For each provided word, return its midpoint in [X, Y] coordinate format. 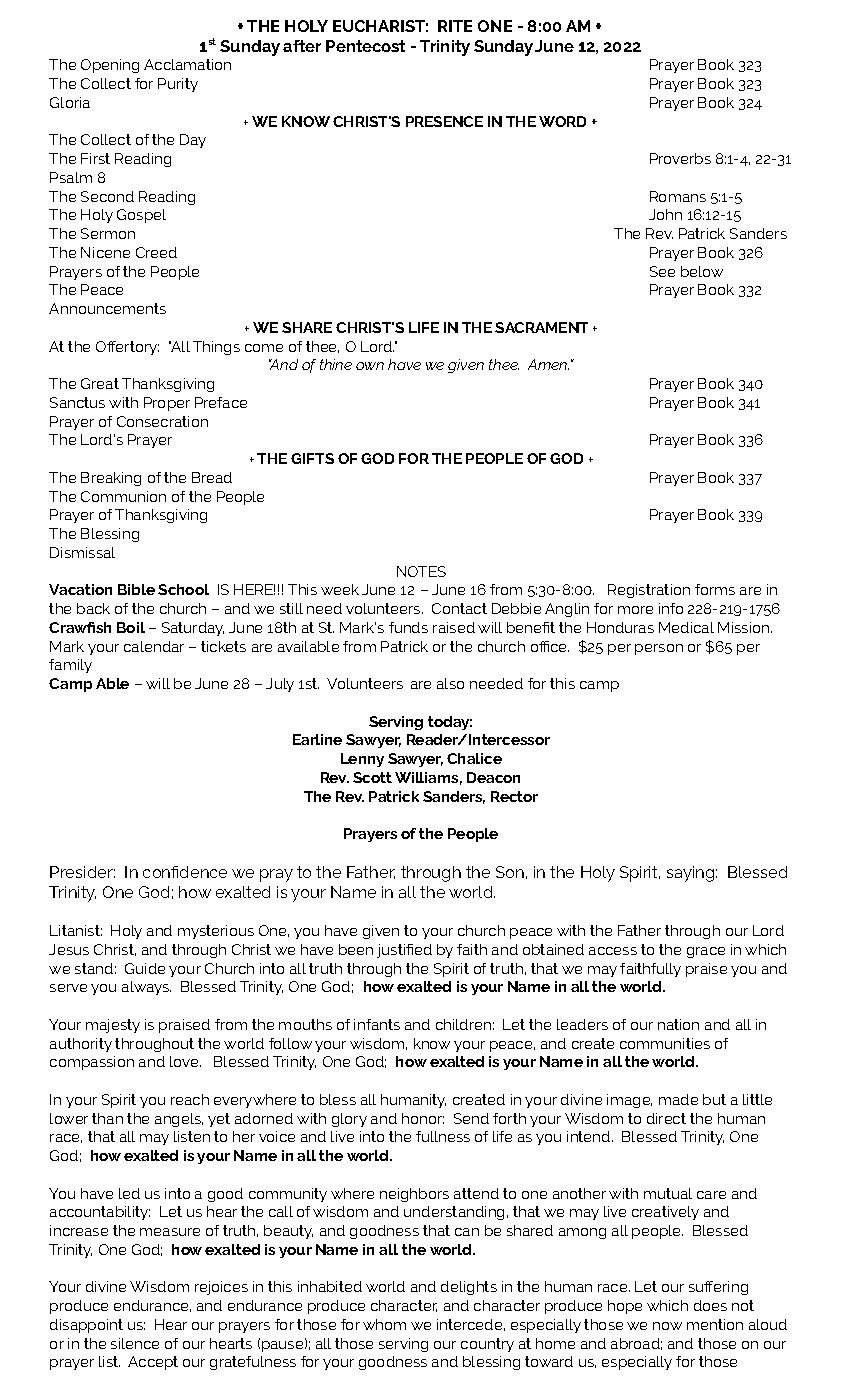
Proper [167, 404]
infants [377, 1024]
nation [678, 1024]
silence [135, 1343]
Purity [178, 85]
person [659, 649]
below [702, 271]
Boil [131, 627]
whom [384, 1324]
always [146, 988]
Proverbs [680, 158]
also [450, 683]
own [370, 366]
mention [715, 1324]
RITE [455, 26]
